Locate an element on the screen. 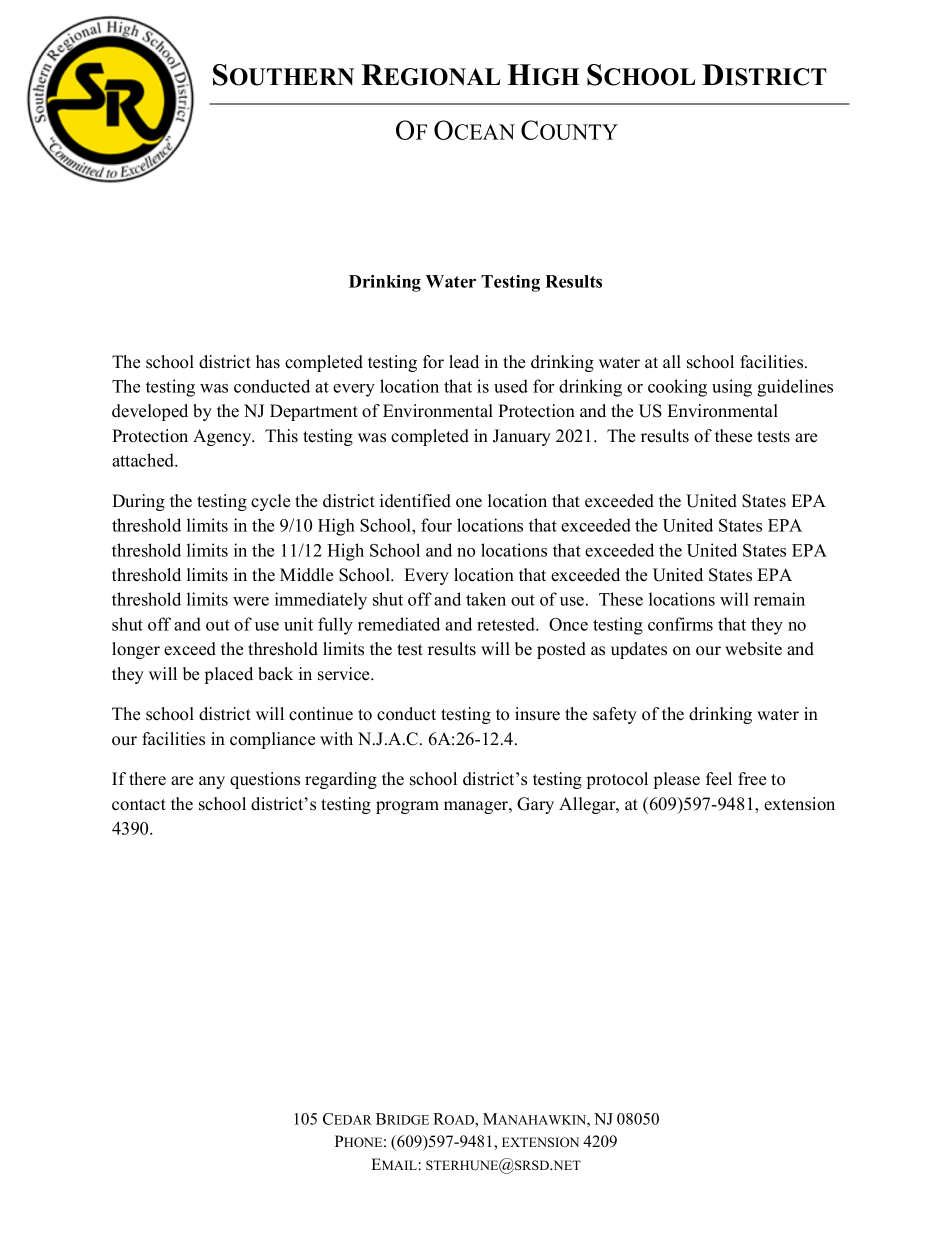 The image size is (952, 1233). were is located at coordinates (251, 601).
